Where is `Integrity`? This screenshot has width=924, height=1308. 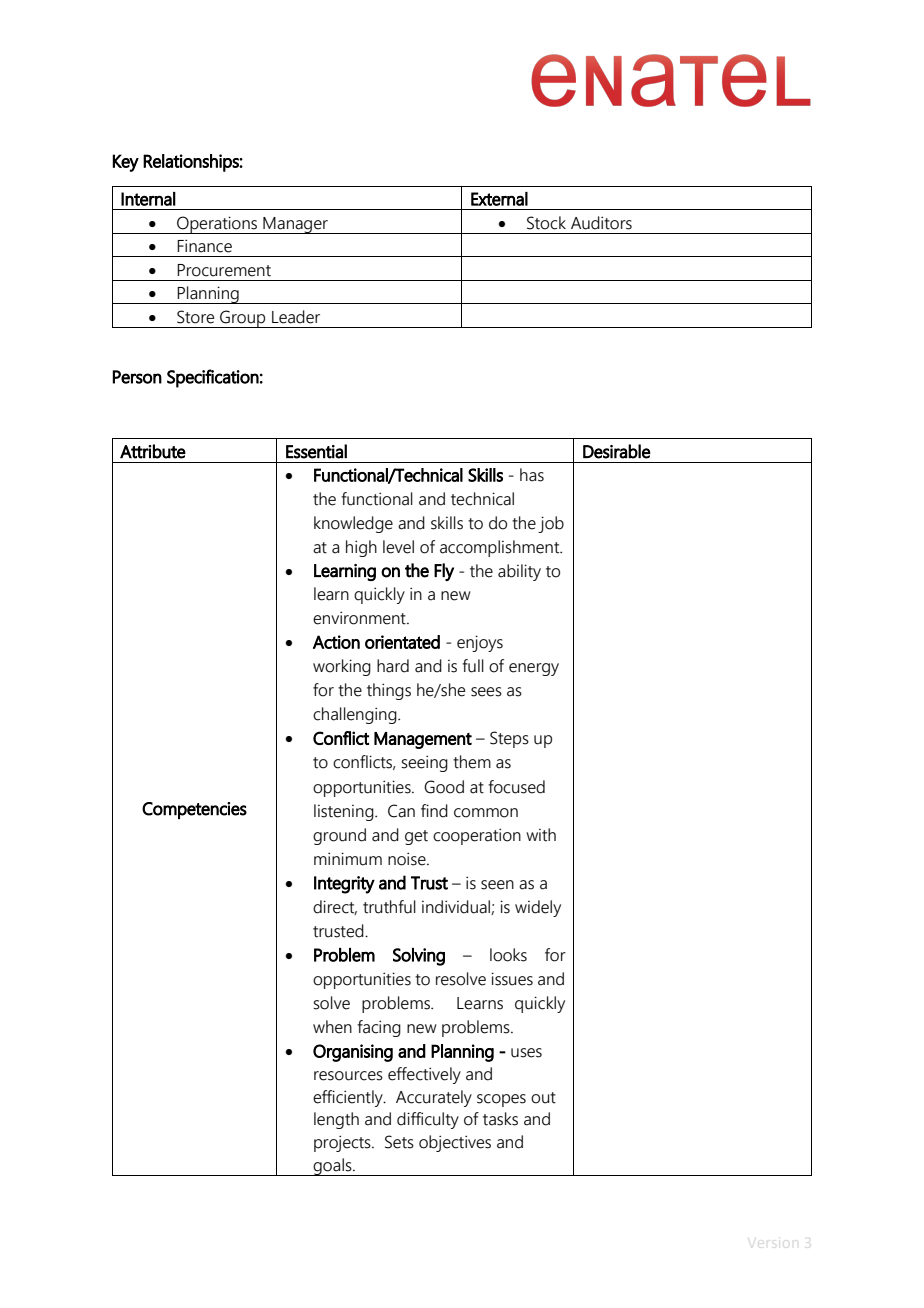
Integrity is located at coordinates (344, 885).
